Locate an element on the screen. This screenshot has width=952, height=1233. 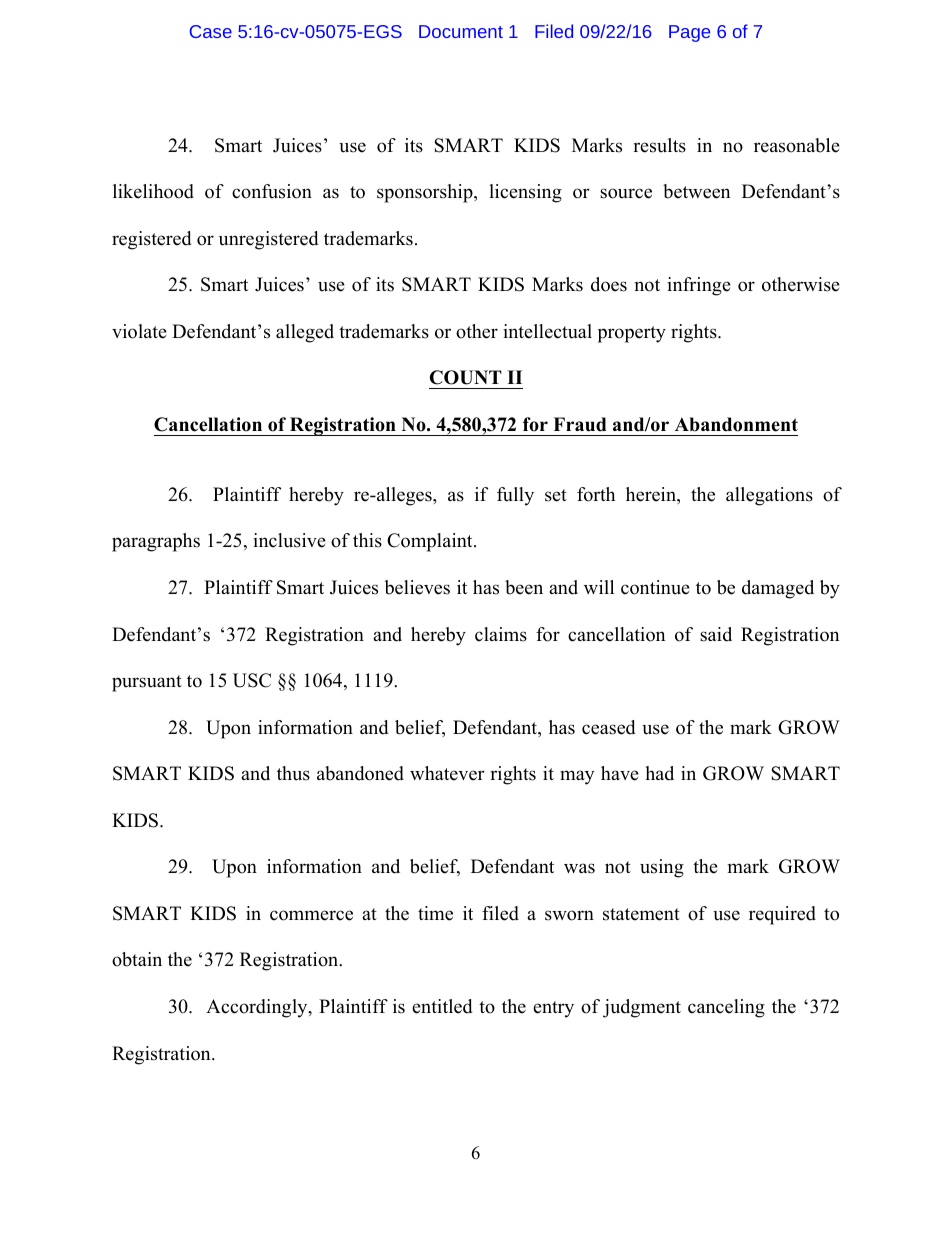
thus is located at coordinates (293, 773).
